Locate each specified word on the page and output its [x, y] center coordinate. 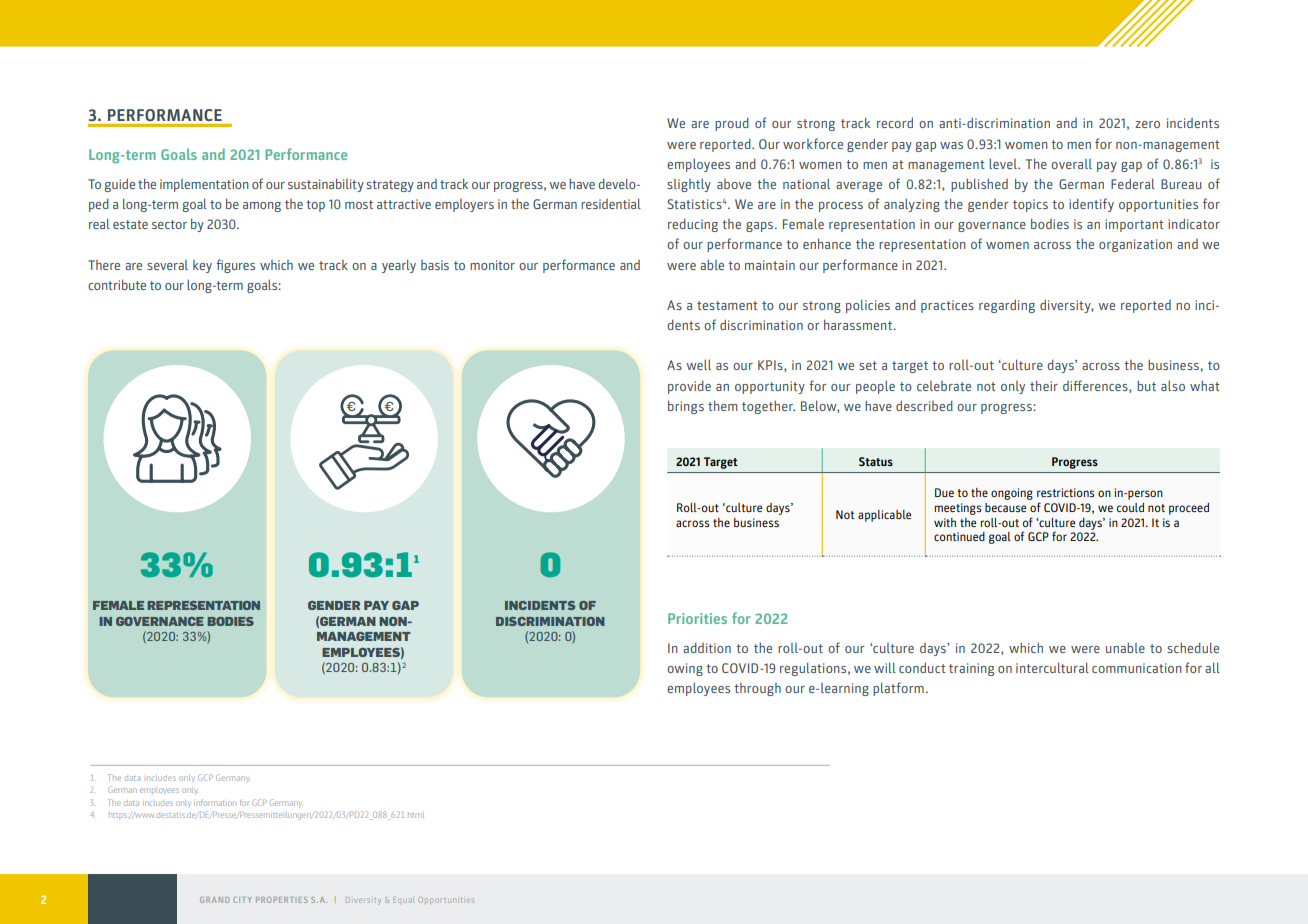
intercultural [1052, 667]
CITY [242, 900]
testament [727, 305]
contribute [117, 284]
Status [876, 461]
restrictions [1065, 492]
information [215, 803]
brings [686, 407]
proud [732, 124]
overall [1071, 164]
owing [685, 669]
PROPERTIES [282, 900]
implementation [204, 185]
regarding [1007, 306]
